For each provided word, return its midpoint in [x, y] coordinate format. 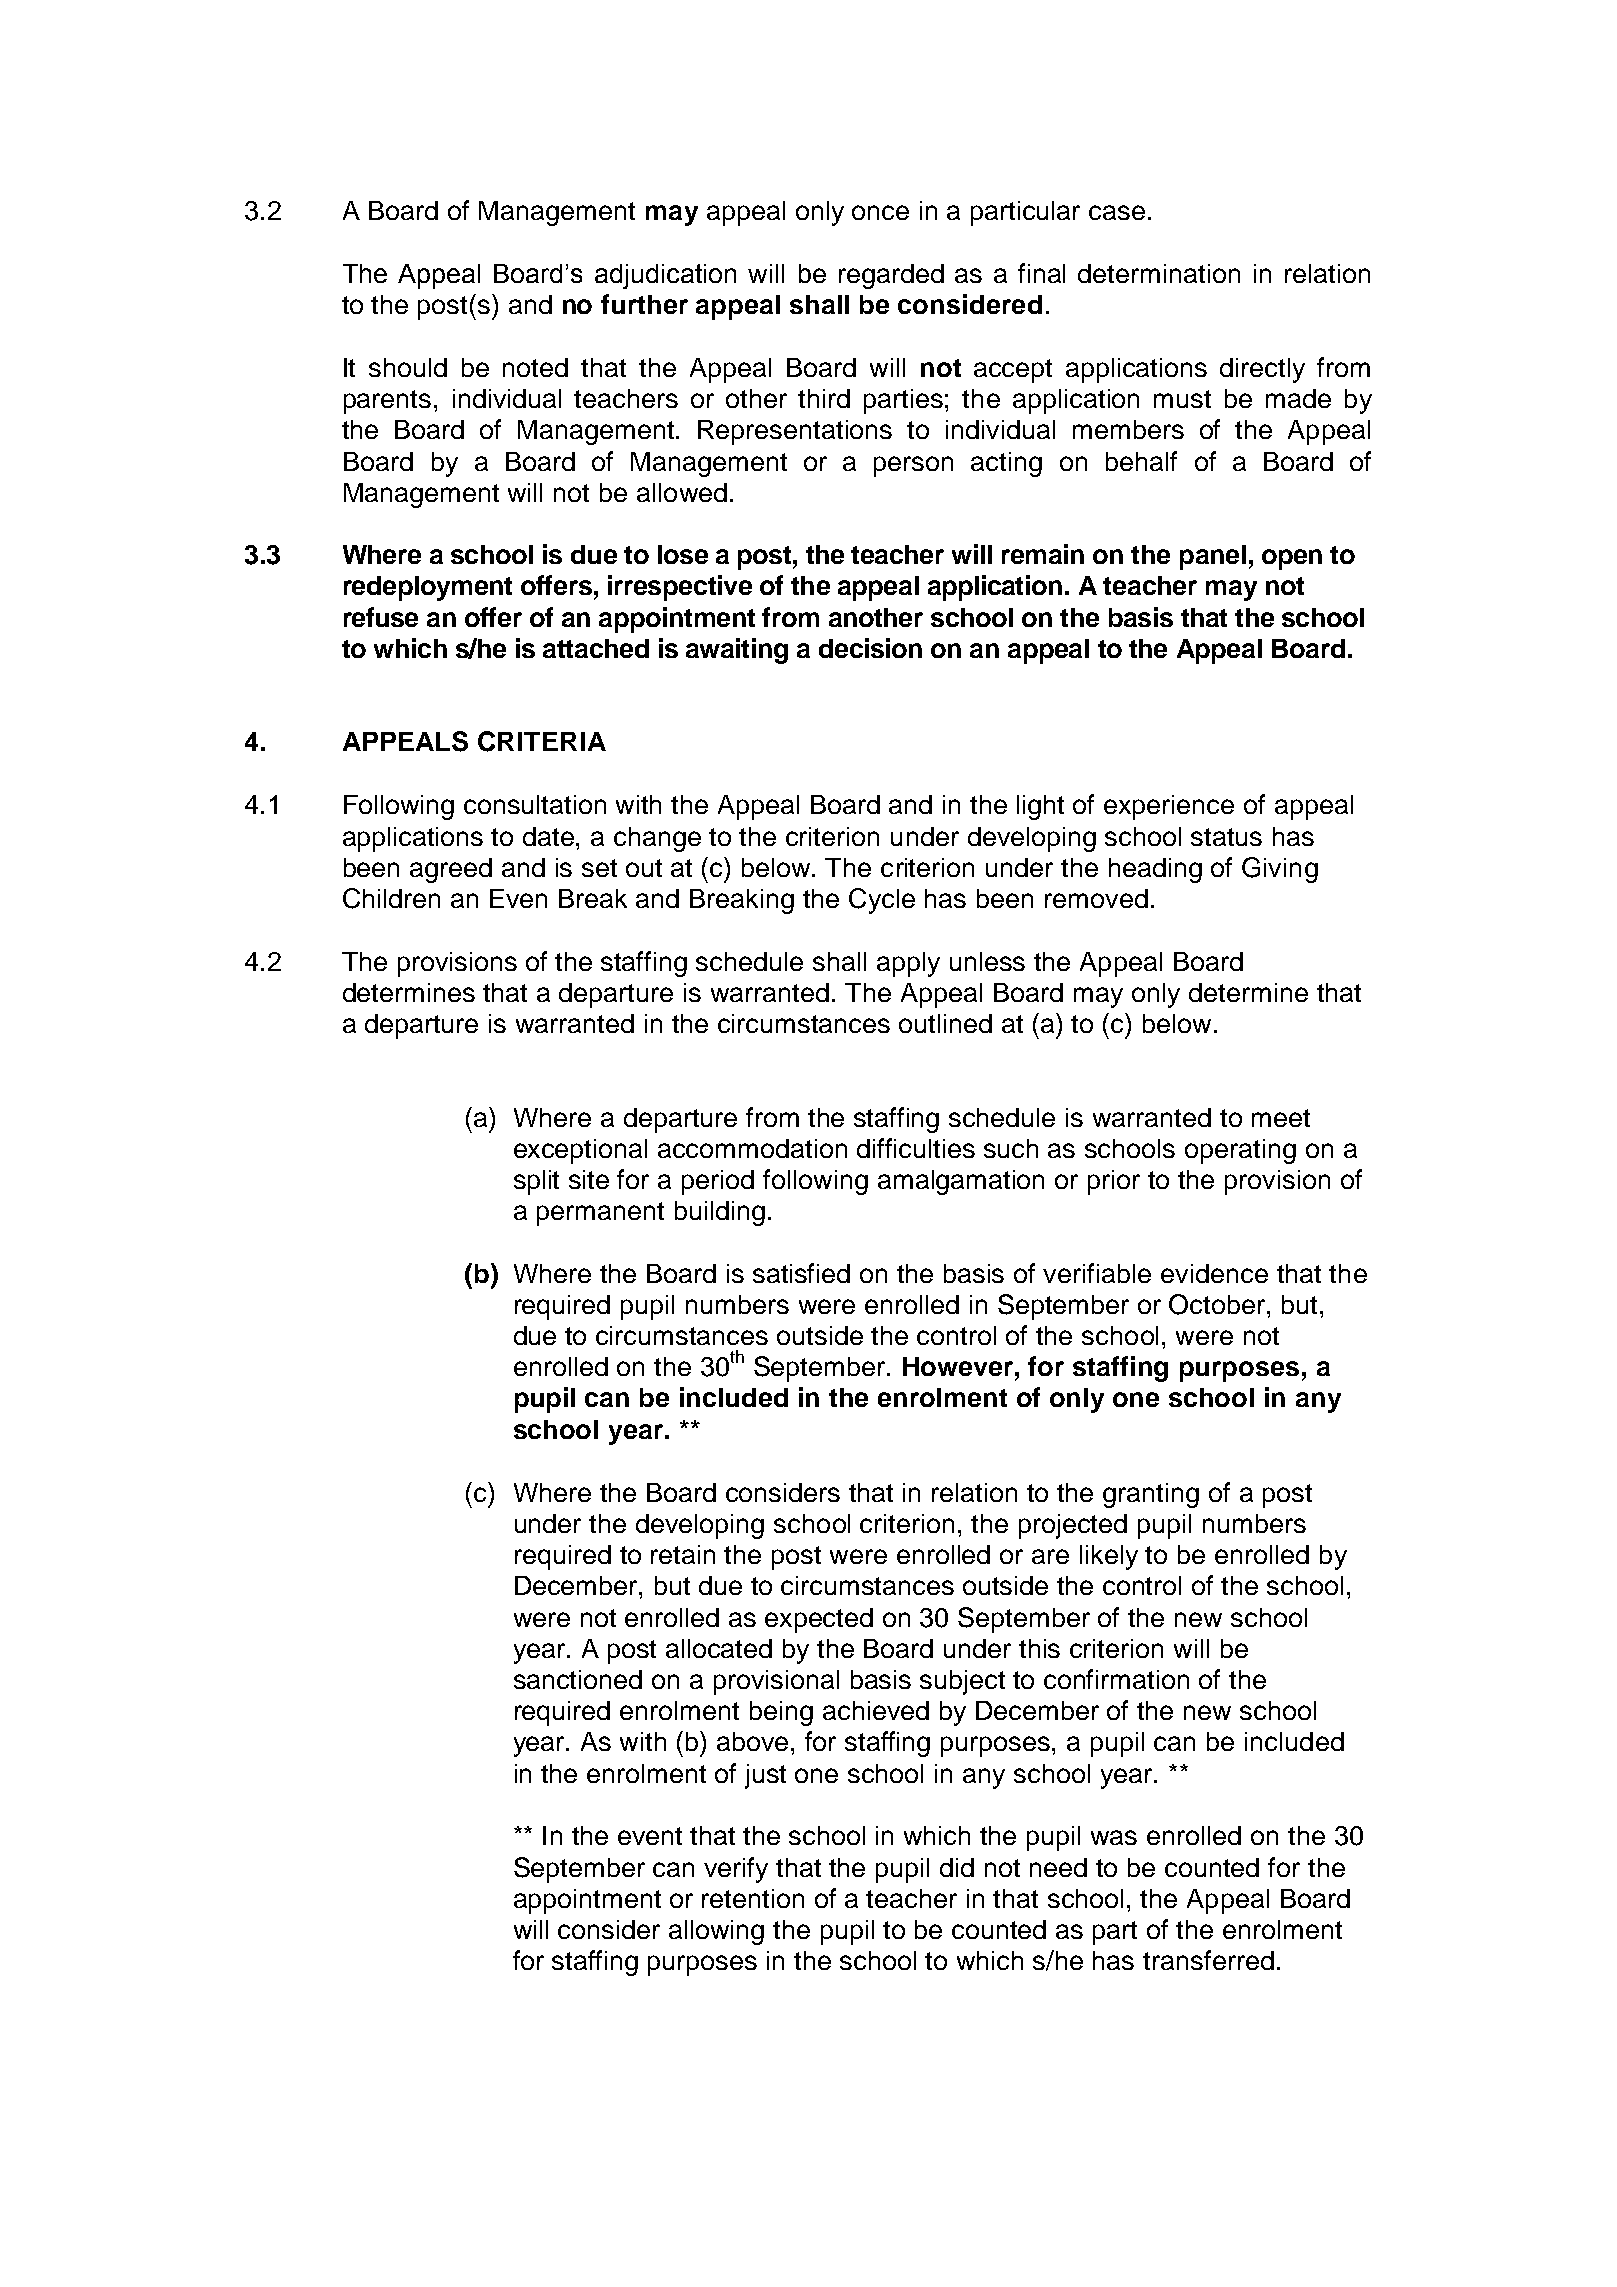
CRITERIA [542, 741]
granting [1151, 1495]
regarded [891, 276]
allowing [716, 1932]
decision [870, 648]
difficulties [916, 1148]
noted [535, 367]
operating [1240, 1151]
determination [1159, 273]
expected [819, 1620]
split [536, 1182]
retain [683, 1554]
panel [1213, 557]
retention [753, 1898]
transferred [1208, 1960]
